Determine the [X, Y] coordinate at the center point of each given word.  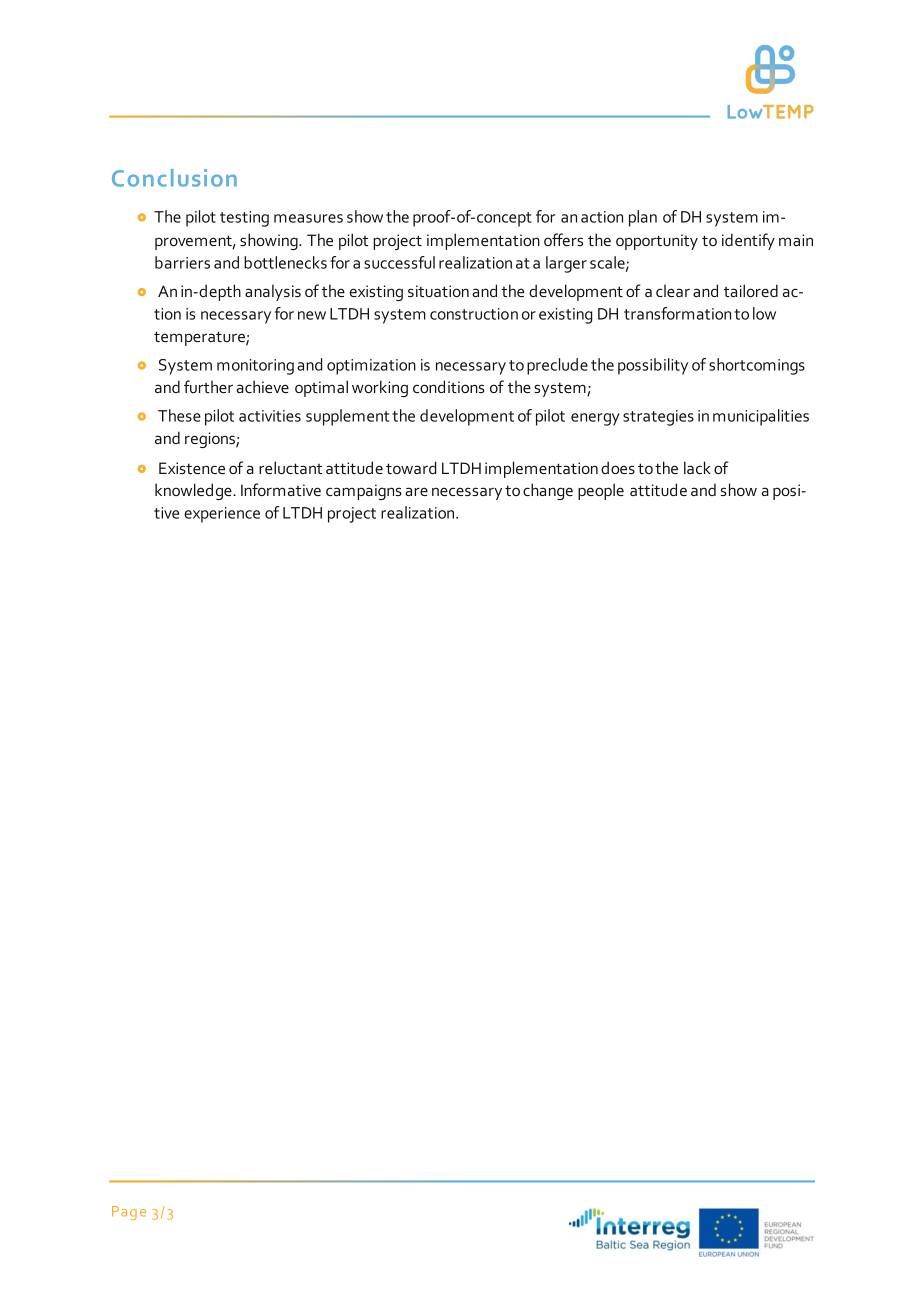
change [548, 491]
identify [748, 241]
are [416, 491]
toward [411, 467]
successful [399, 262]
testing [244, 219]
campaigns [364, 492]
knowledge [194, 491]
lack [697, 467]
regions [211, 440]
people [601, 491]
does [618, 467]
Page [129, 1213]
